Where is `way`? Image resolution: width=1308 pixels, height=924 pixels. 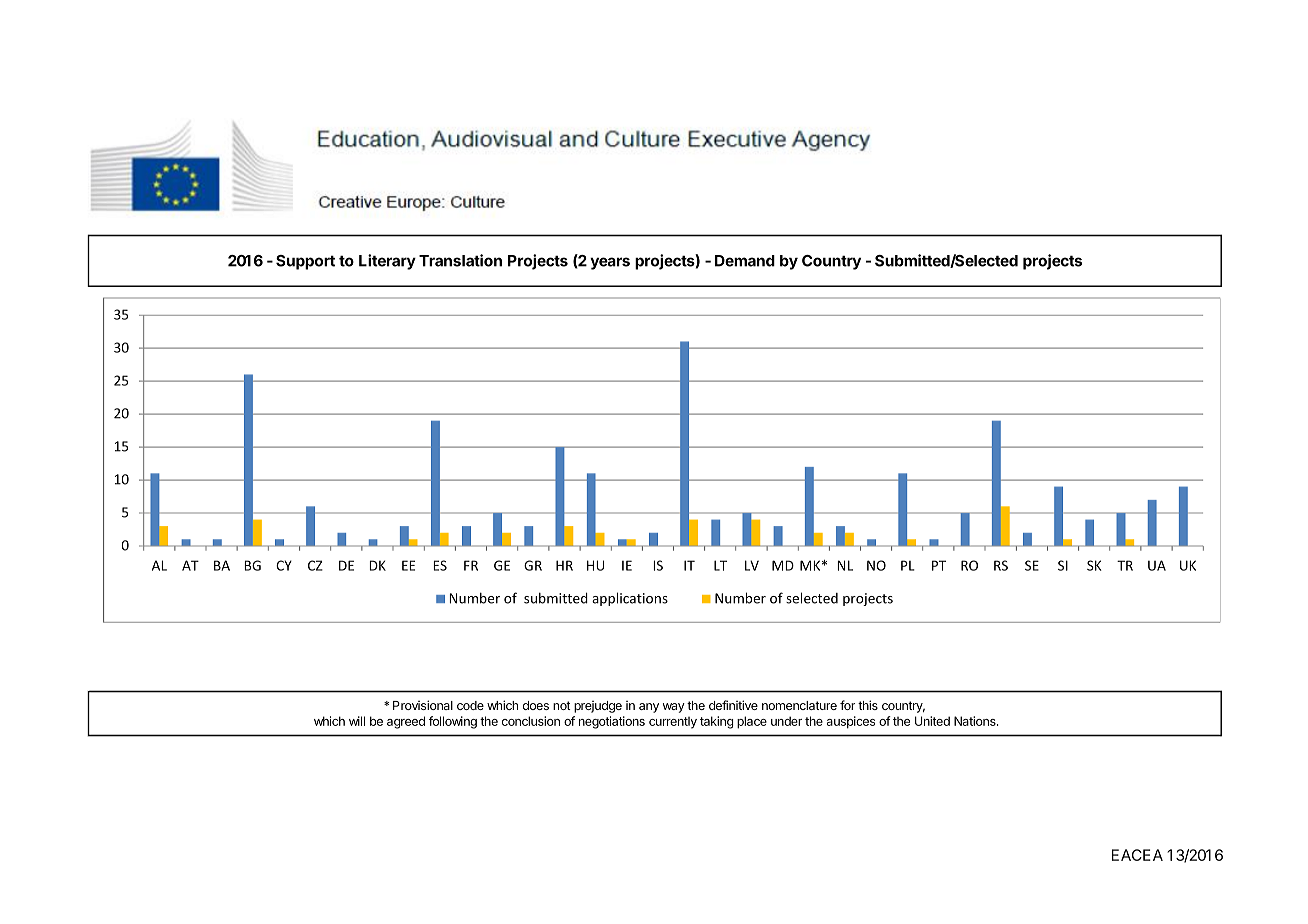
way is located at coordinates (674, 708).
